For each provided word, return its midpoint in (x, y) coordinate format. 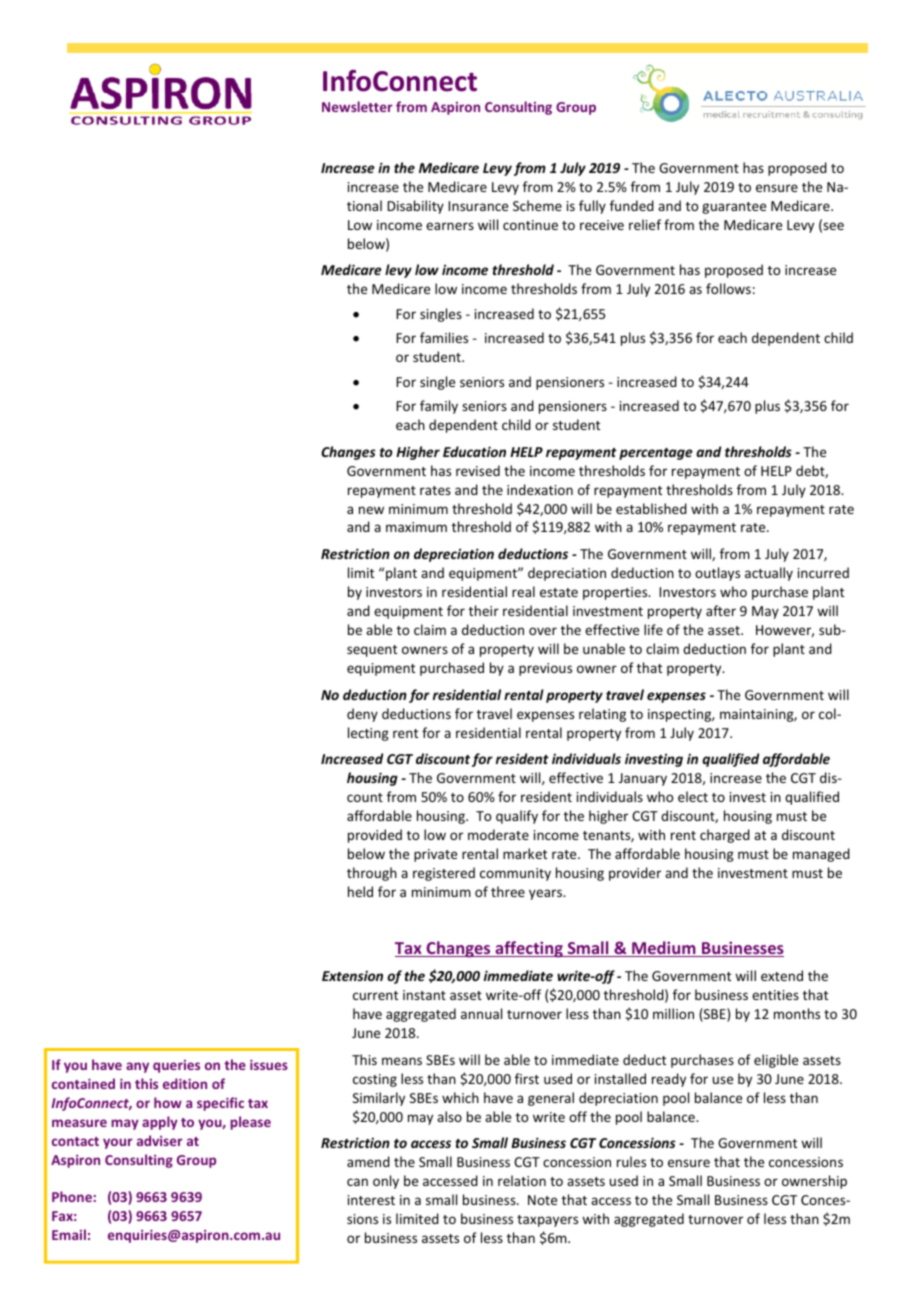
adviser (160, 1140)
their (484, 610)
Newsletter (357, 106)
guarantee (734, 208)
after (721, 610)
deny (362, 715)
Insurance (478, 206)
